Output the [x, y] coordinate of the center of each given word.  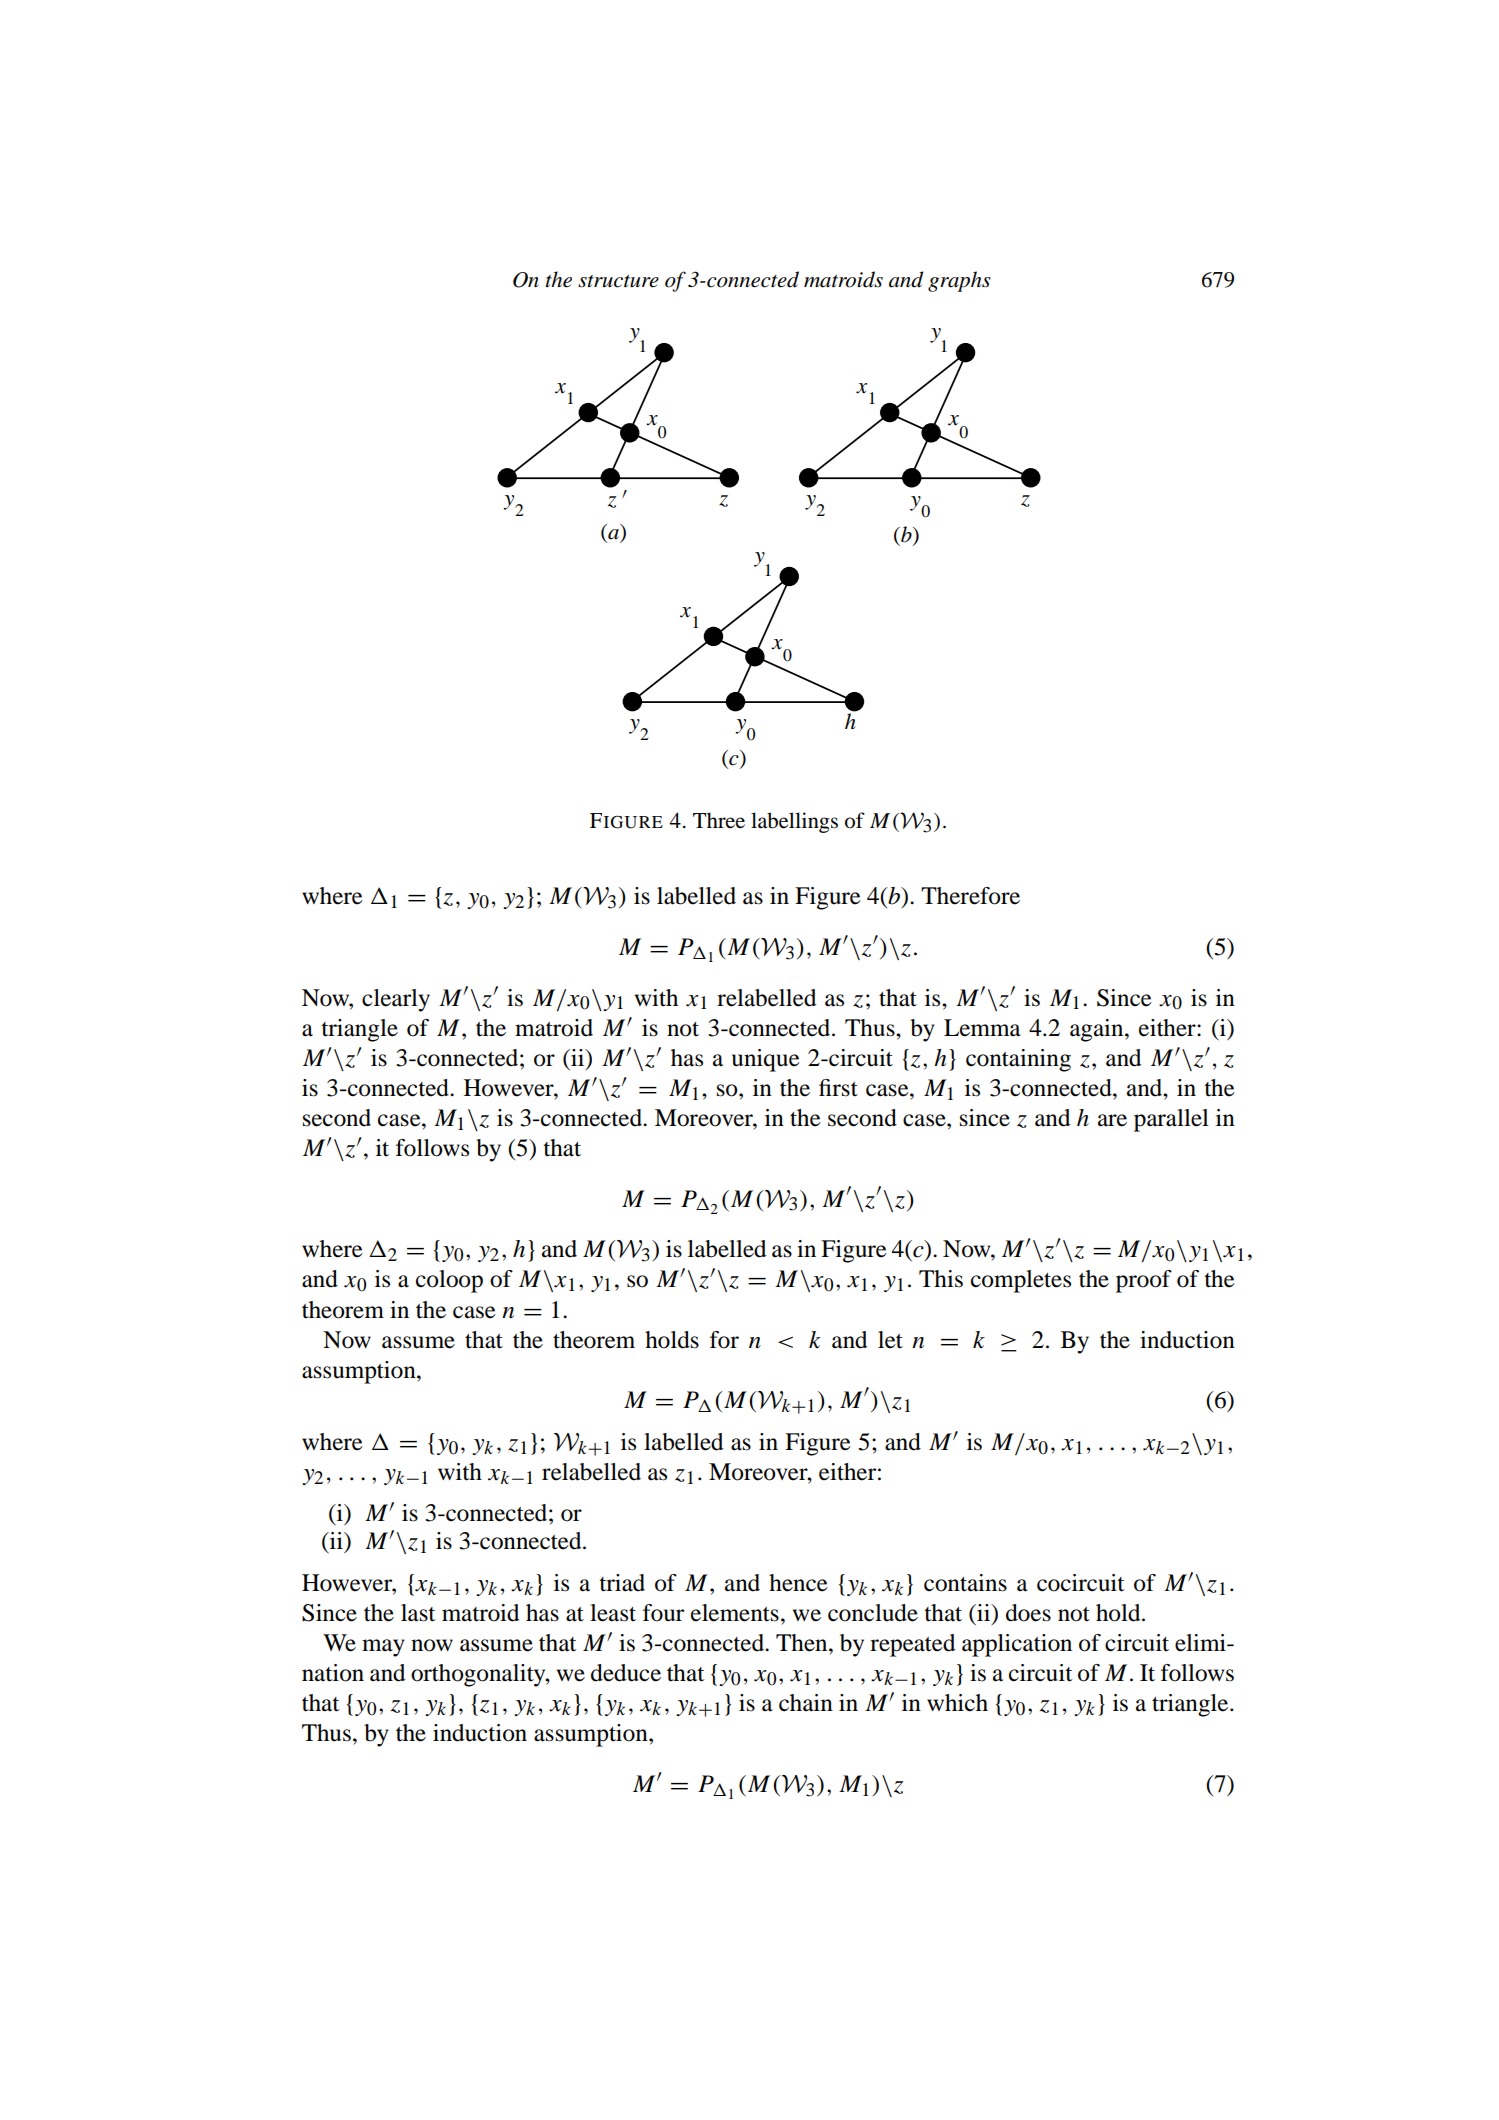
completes [1021, 1281]
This [941, 1279]
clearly [396, 1000]
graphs [959, 281]
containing [1018, 1060]
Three [719, 820]
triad [622, 1583]
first [838, 1088]
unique [766, 1060]
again [1098, 1030]
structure [618, 281]
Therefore [970, 896]
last [418, 1613]
